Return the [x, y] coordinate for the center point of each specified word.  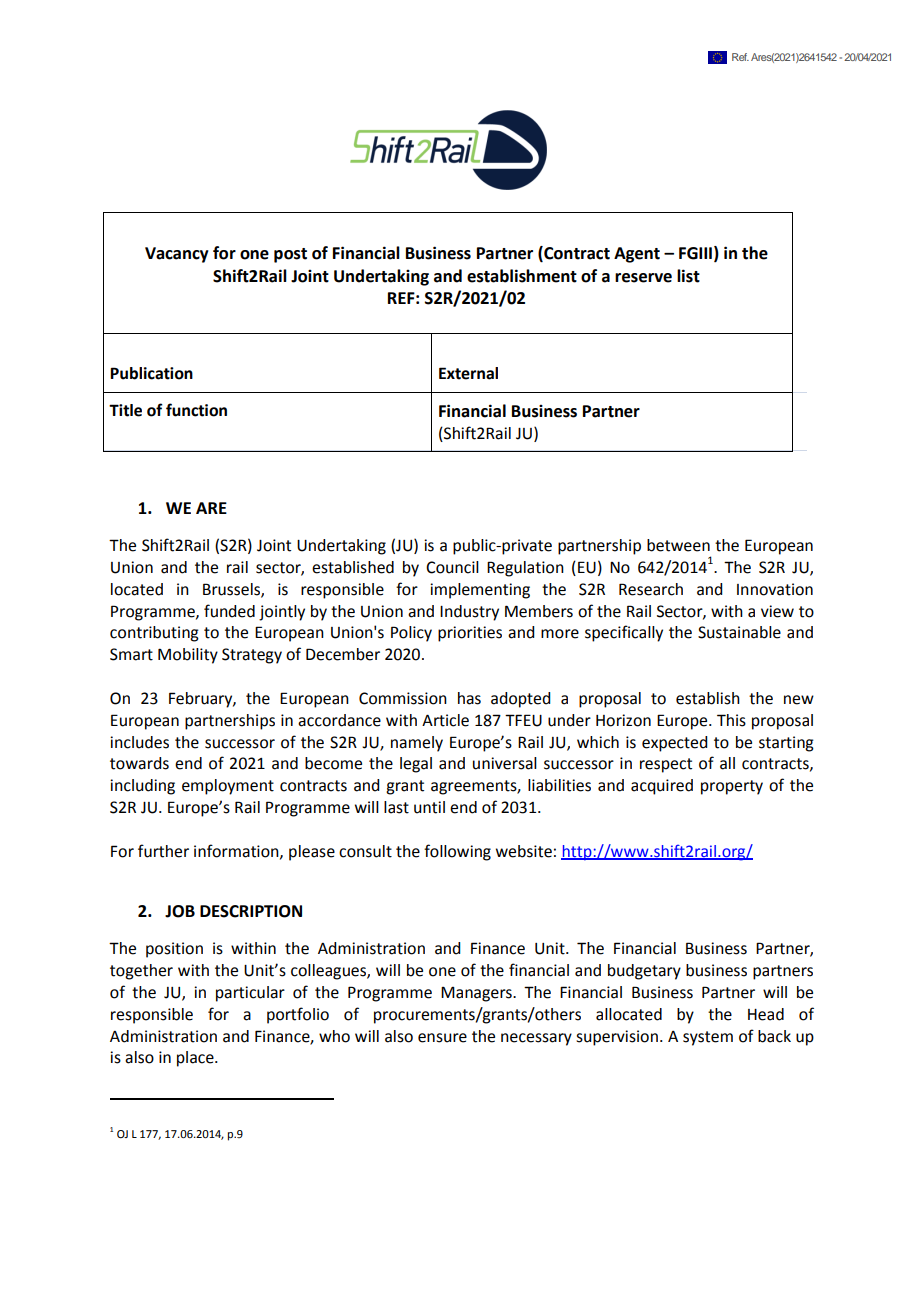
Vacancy [177, 255]
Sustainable [739, 632]
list [688, 276]
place [196, 1059]
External [468, 373]
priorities [470, 634]
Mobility [188, 656]
